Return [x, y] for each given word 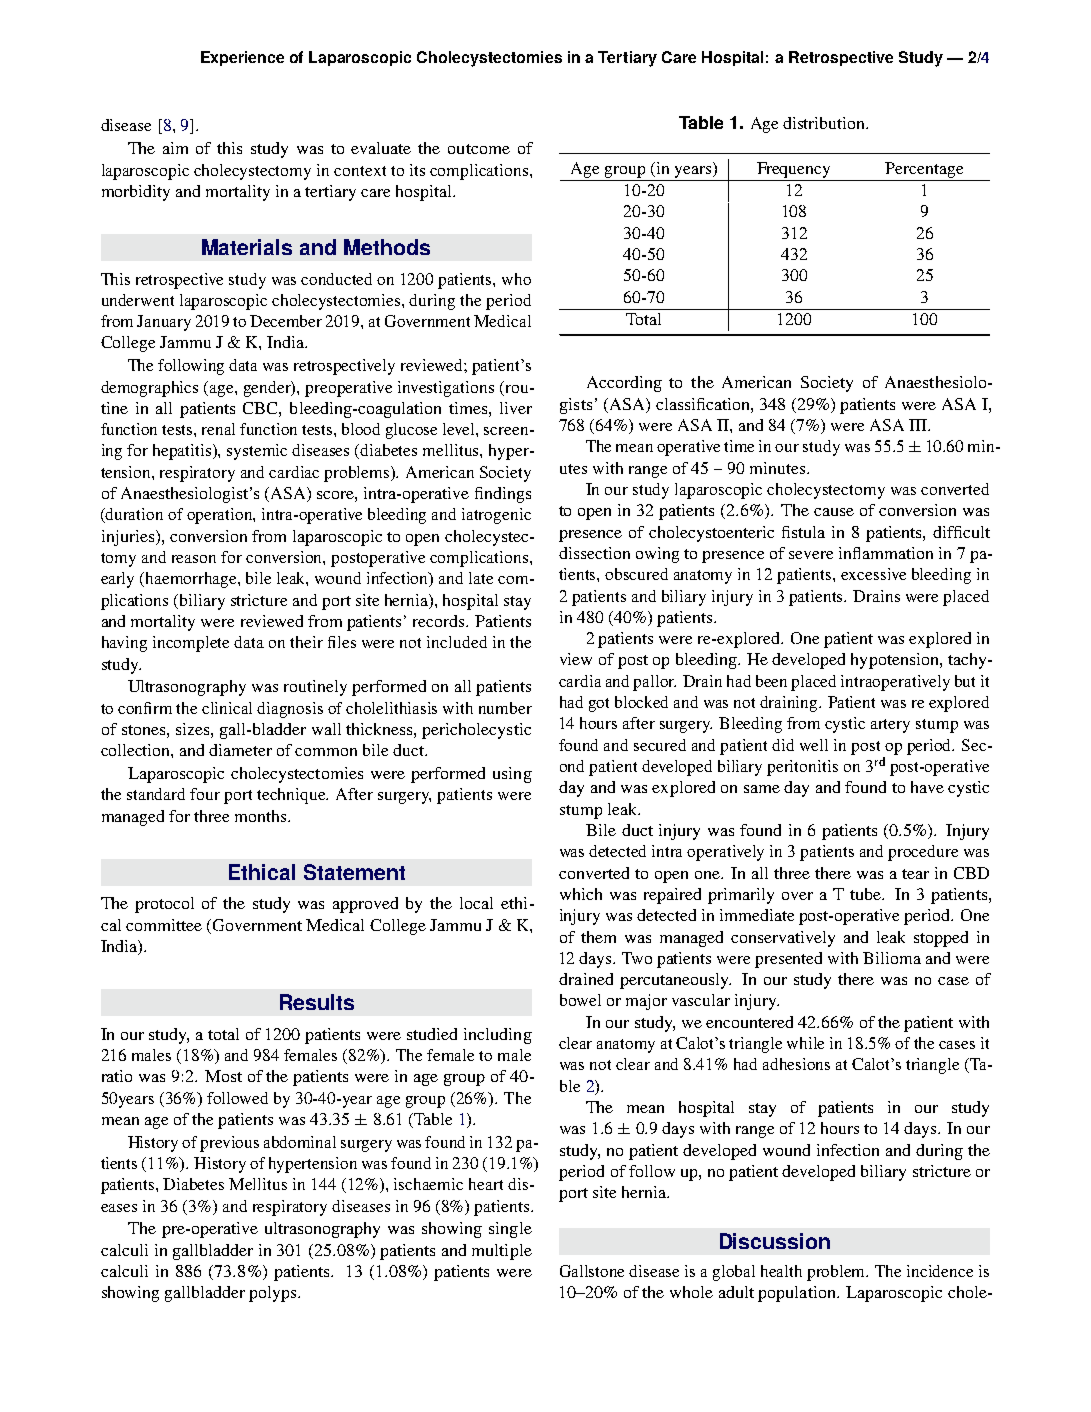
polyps [274, 1294]
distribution [825, 123]
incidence [940, 1271]
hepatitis [183, 452]
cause [834, 512]
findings [503, 495]
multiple [502, 1252]
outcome [479, 149]
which [581, 894]
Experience [242, 58]
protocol [164, 905]
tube [866, 894]
